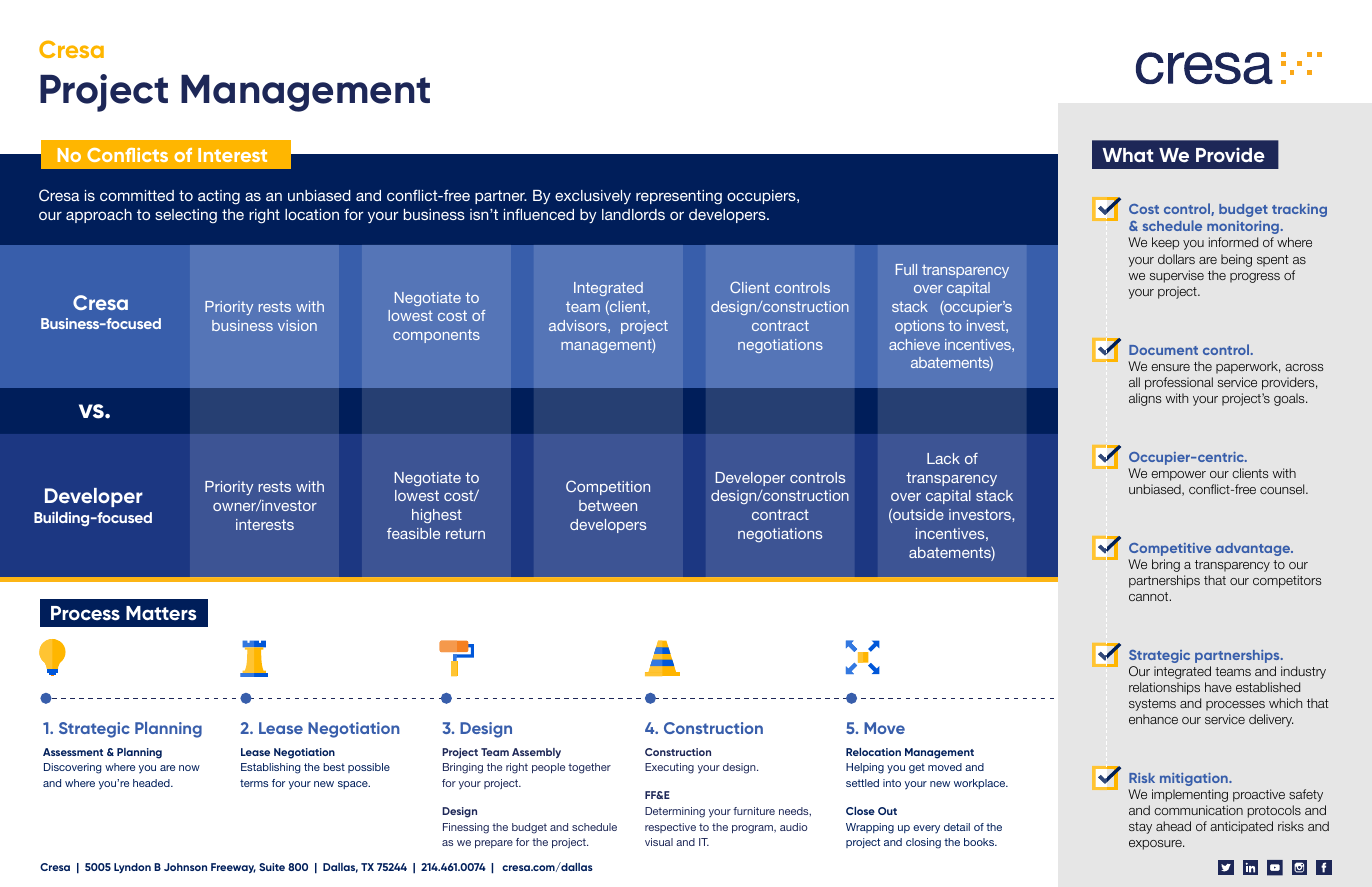 This image has width=1372, height=887. What do you see at coordinates (1150, 596) in the image?
I see `cannot` at bounding box center [1150, 596].
